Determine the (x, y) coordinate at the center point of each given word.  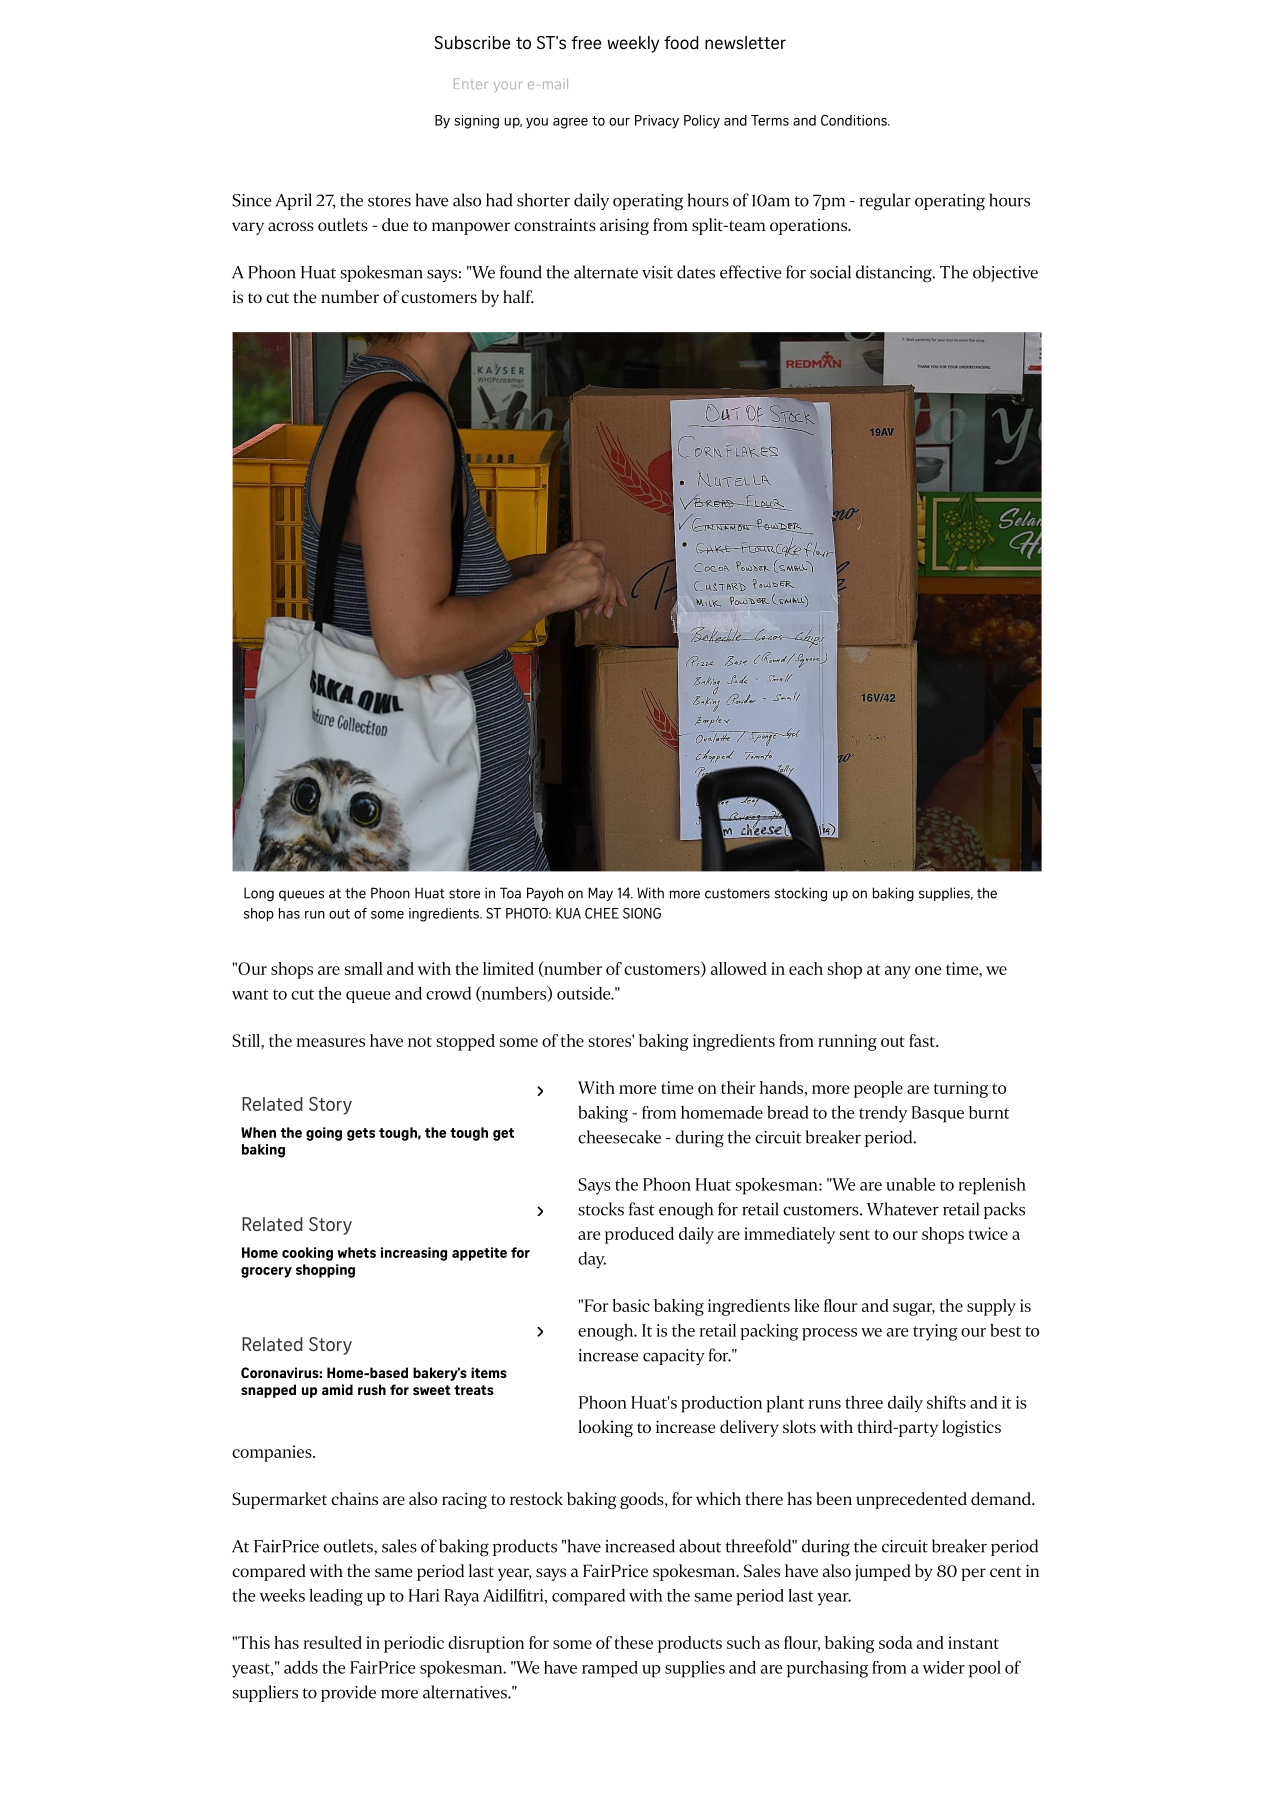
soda (896, 1642)
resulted (332, 1642)
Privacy (657, 122)
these (633, 1642)
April (293, 201)
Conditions (855, 120)
